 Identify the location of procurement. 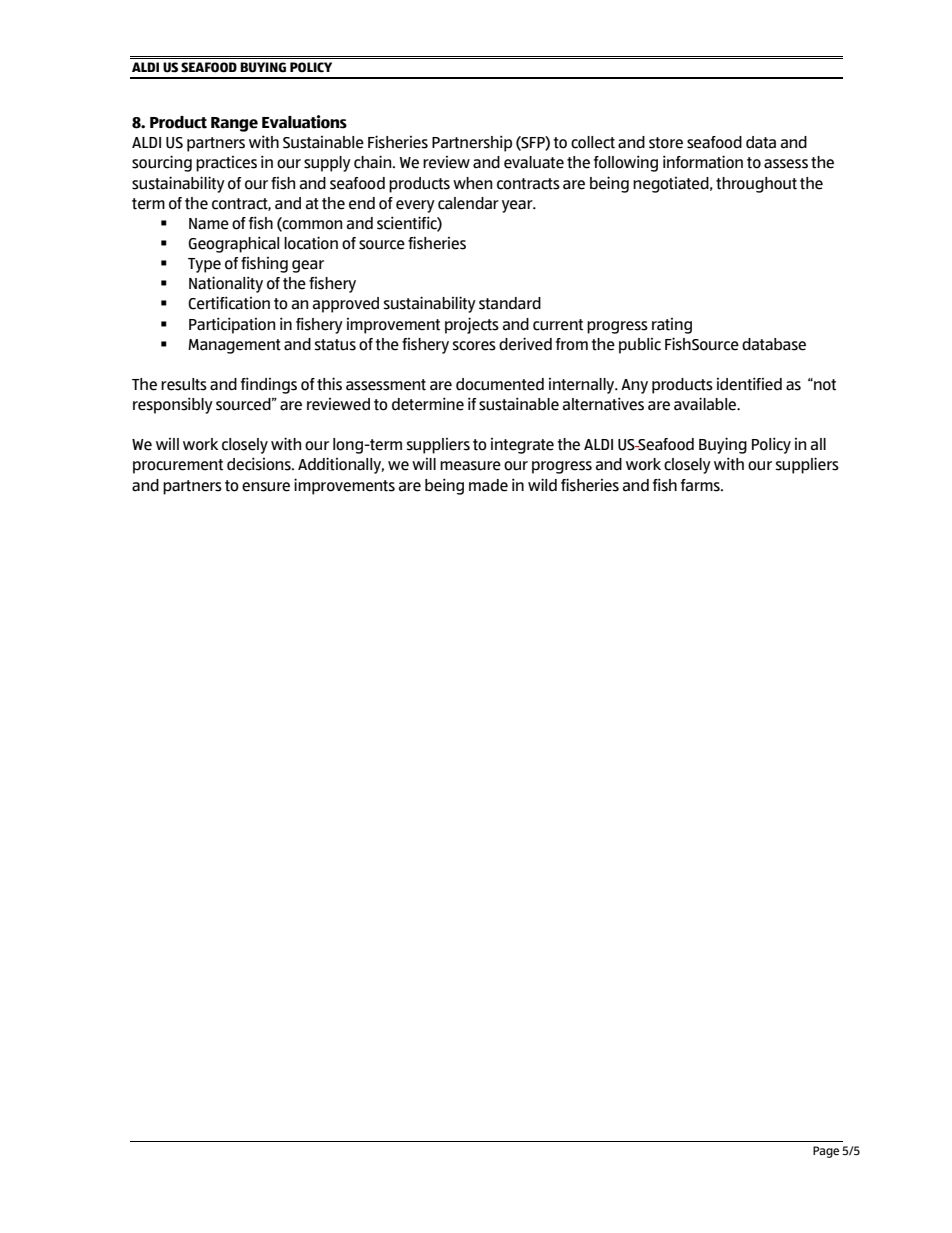
(178, 466).
